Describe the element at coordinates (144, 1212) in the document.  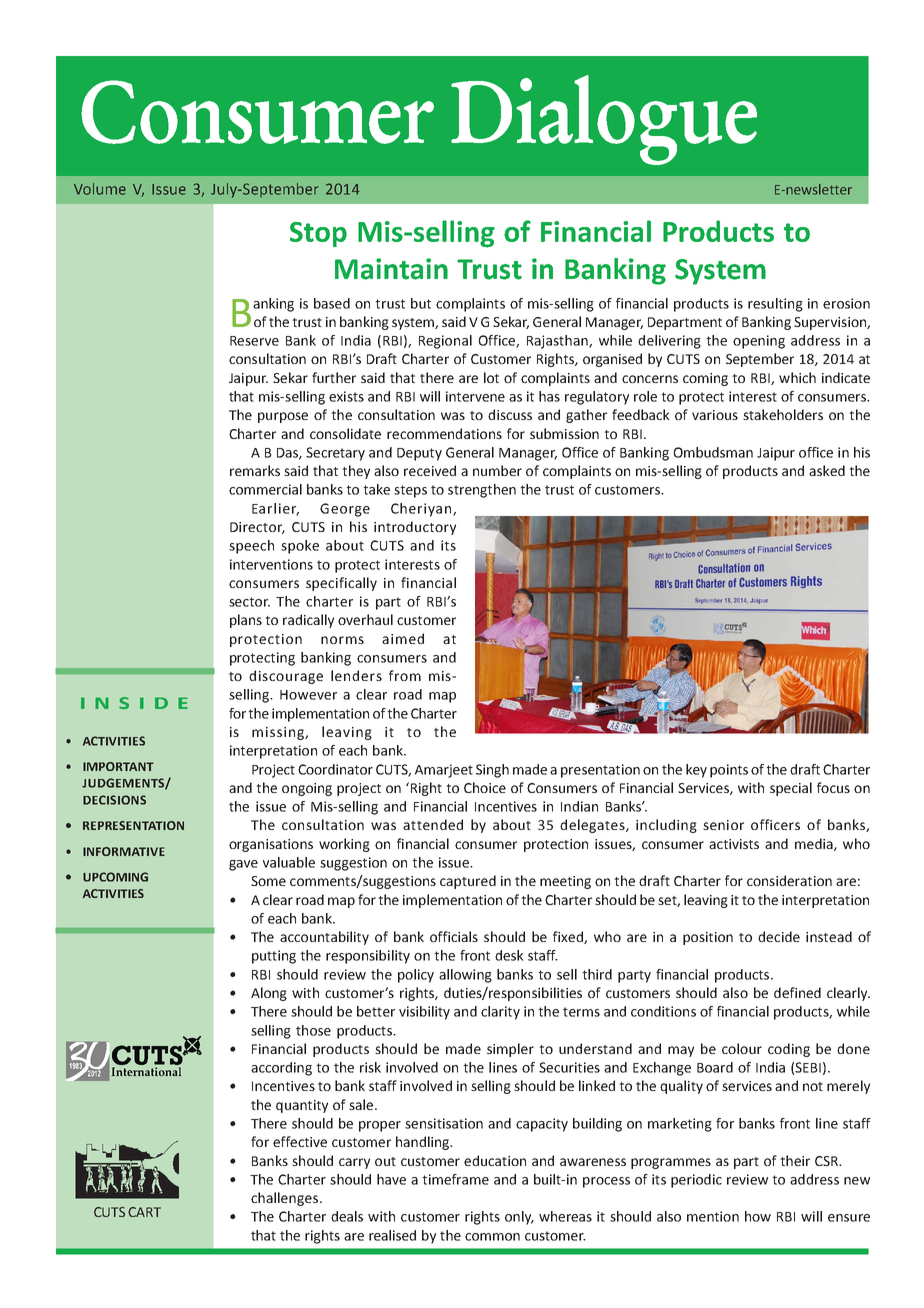
I see `CART` at that location.
